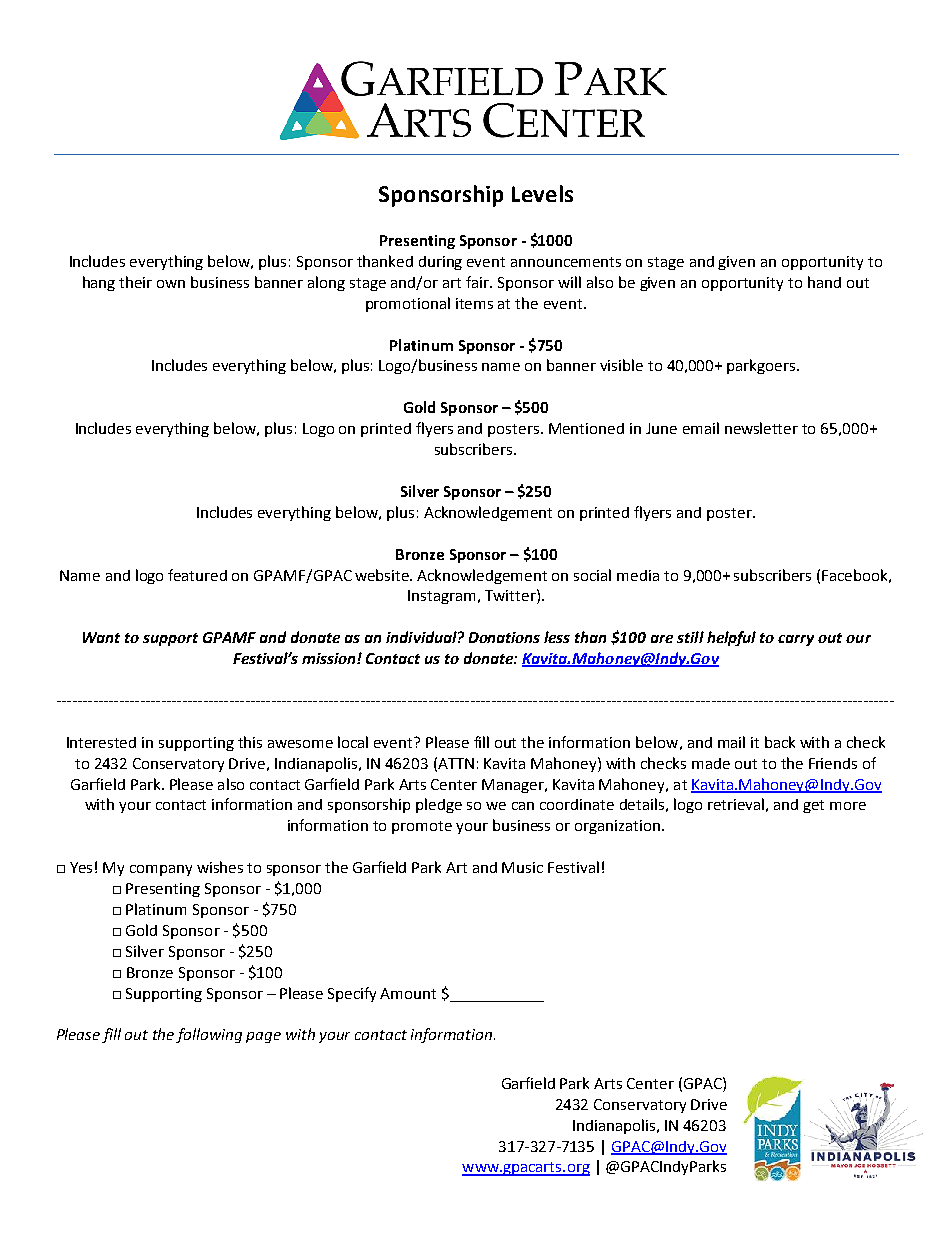 Image resolution: width=952 pixels, height=1233 pixels. I want to click on hand, so click(824, 282).
